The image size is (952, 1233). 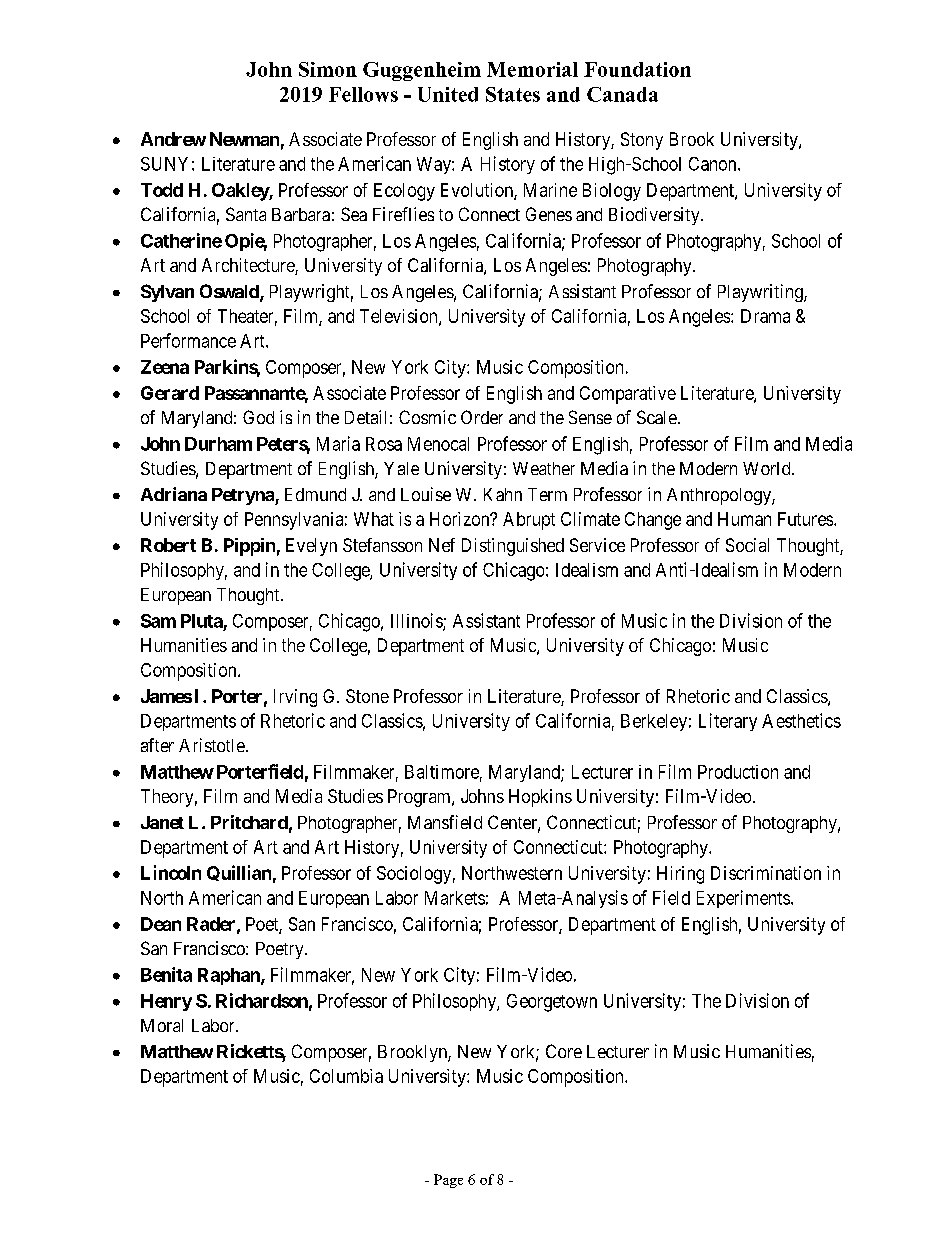 What do you see at coordinates (743, 899) in the image?
I see `Experiments` at bounding box center [743, 899].
